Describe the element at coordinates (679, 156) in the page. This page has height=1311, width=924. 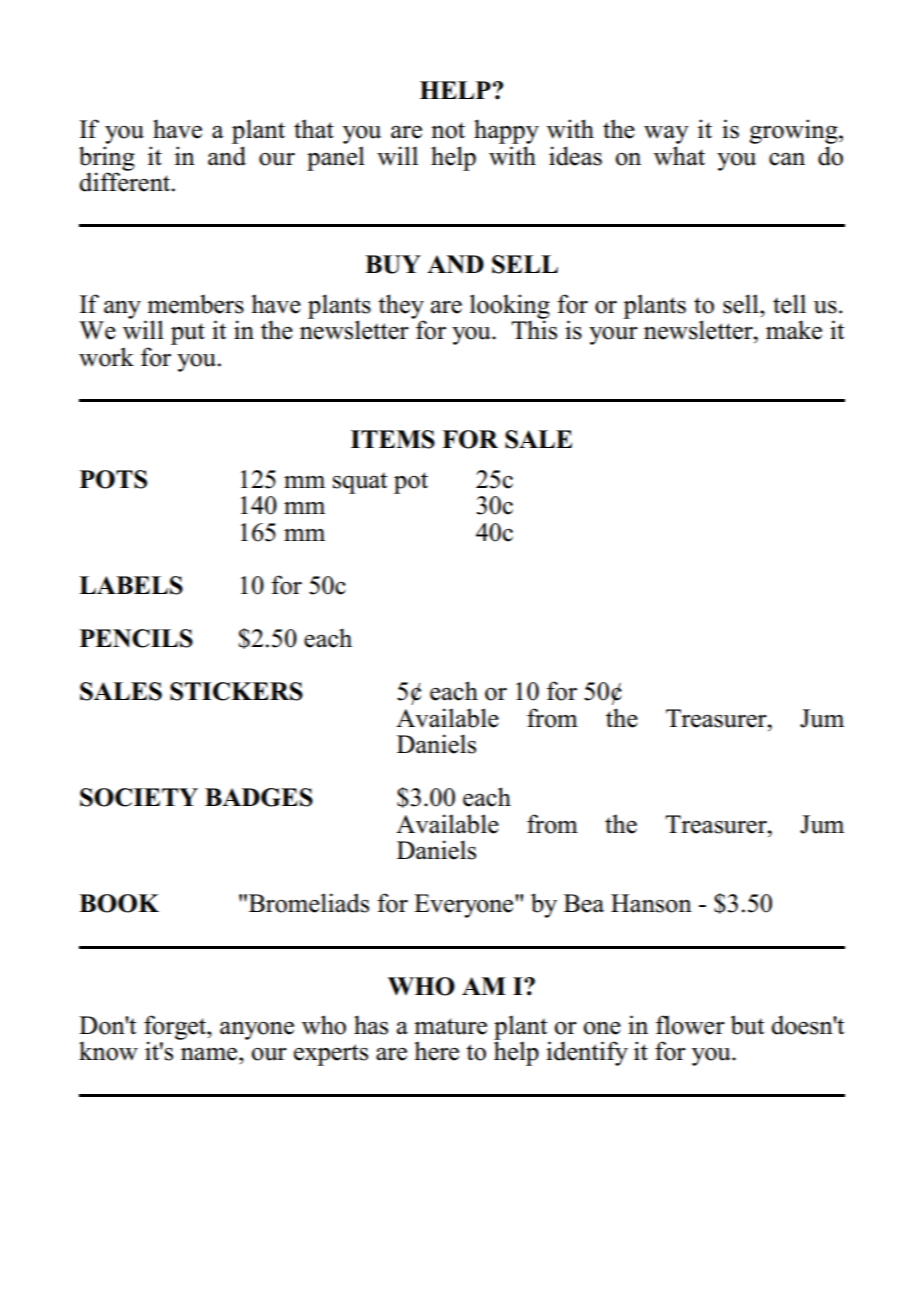
I see `what` at that location.
